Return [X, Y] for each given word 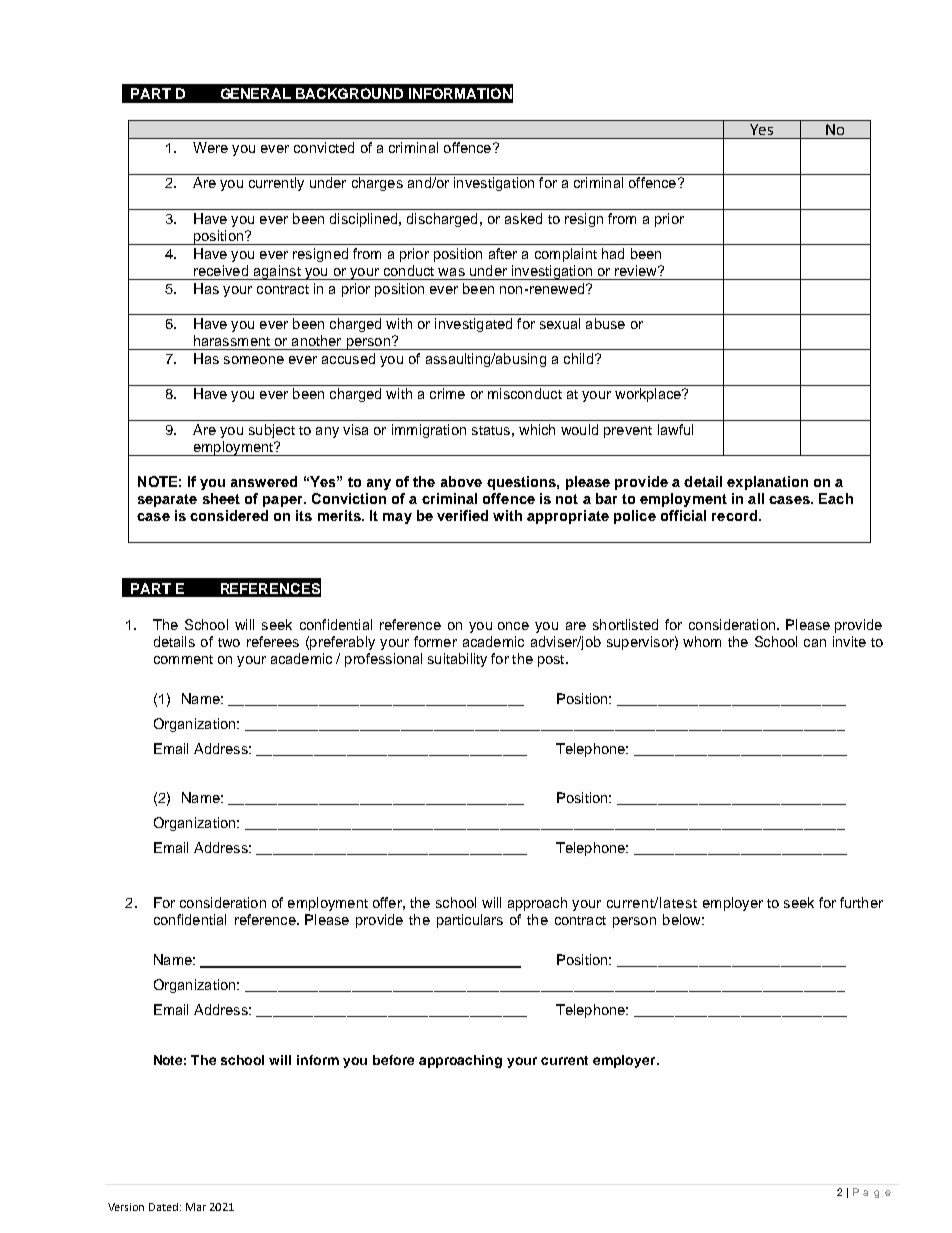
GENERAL [256, 93]
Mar [196, 1207]
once [513, 626]
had [613, 253]
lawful [675, 429]
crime [447, 393]
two [229, 642]
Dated [165, 1207]
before [393, 1060]
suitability [457, 660]
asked [523, 218]
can [815, 643]
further [861, 902]
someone [254, 360]
